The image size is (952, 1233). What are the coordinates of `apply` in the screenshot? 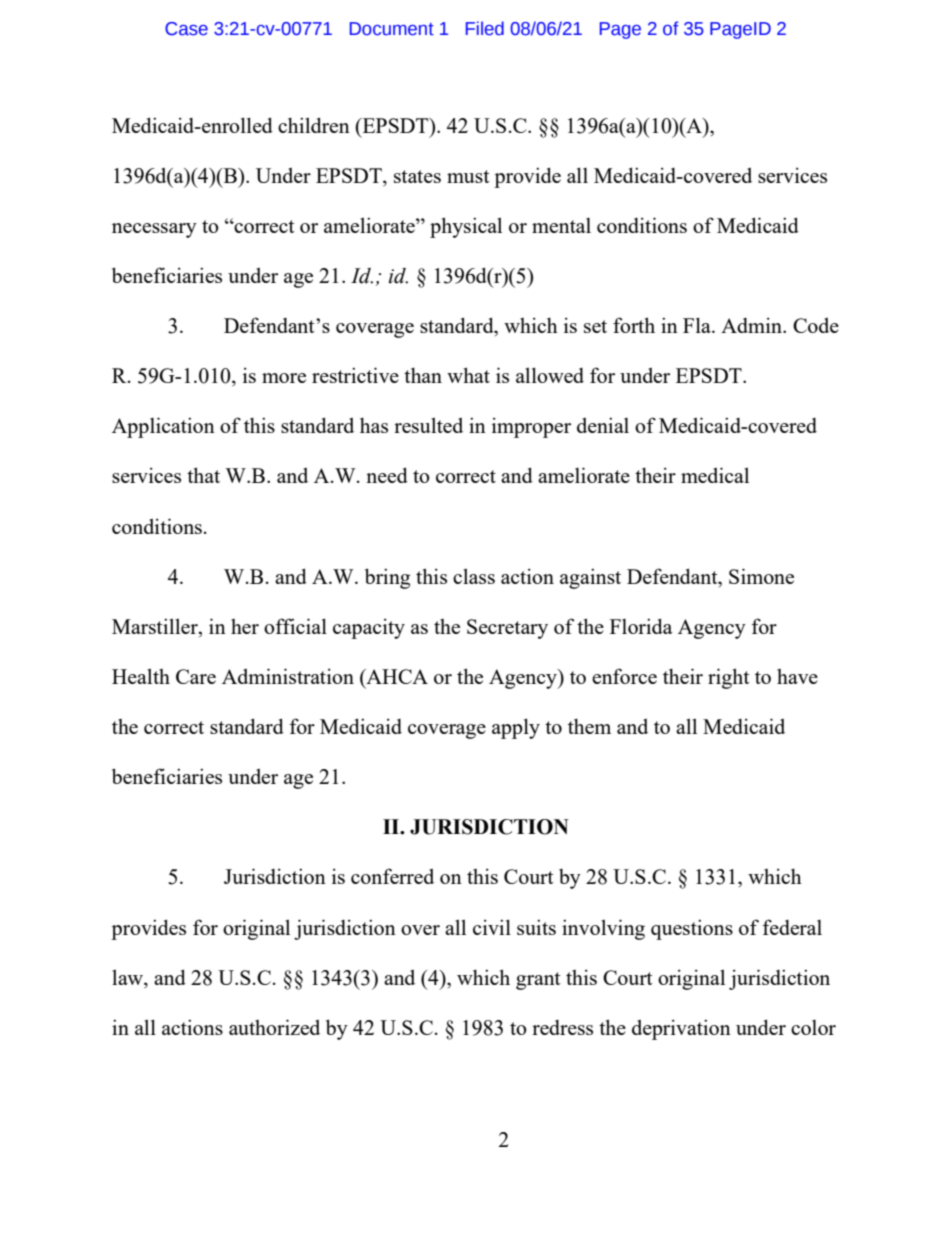 It's located at (516, 728).
